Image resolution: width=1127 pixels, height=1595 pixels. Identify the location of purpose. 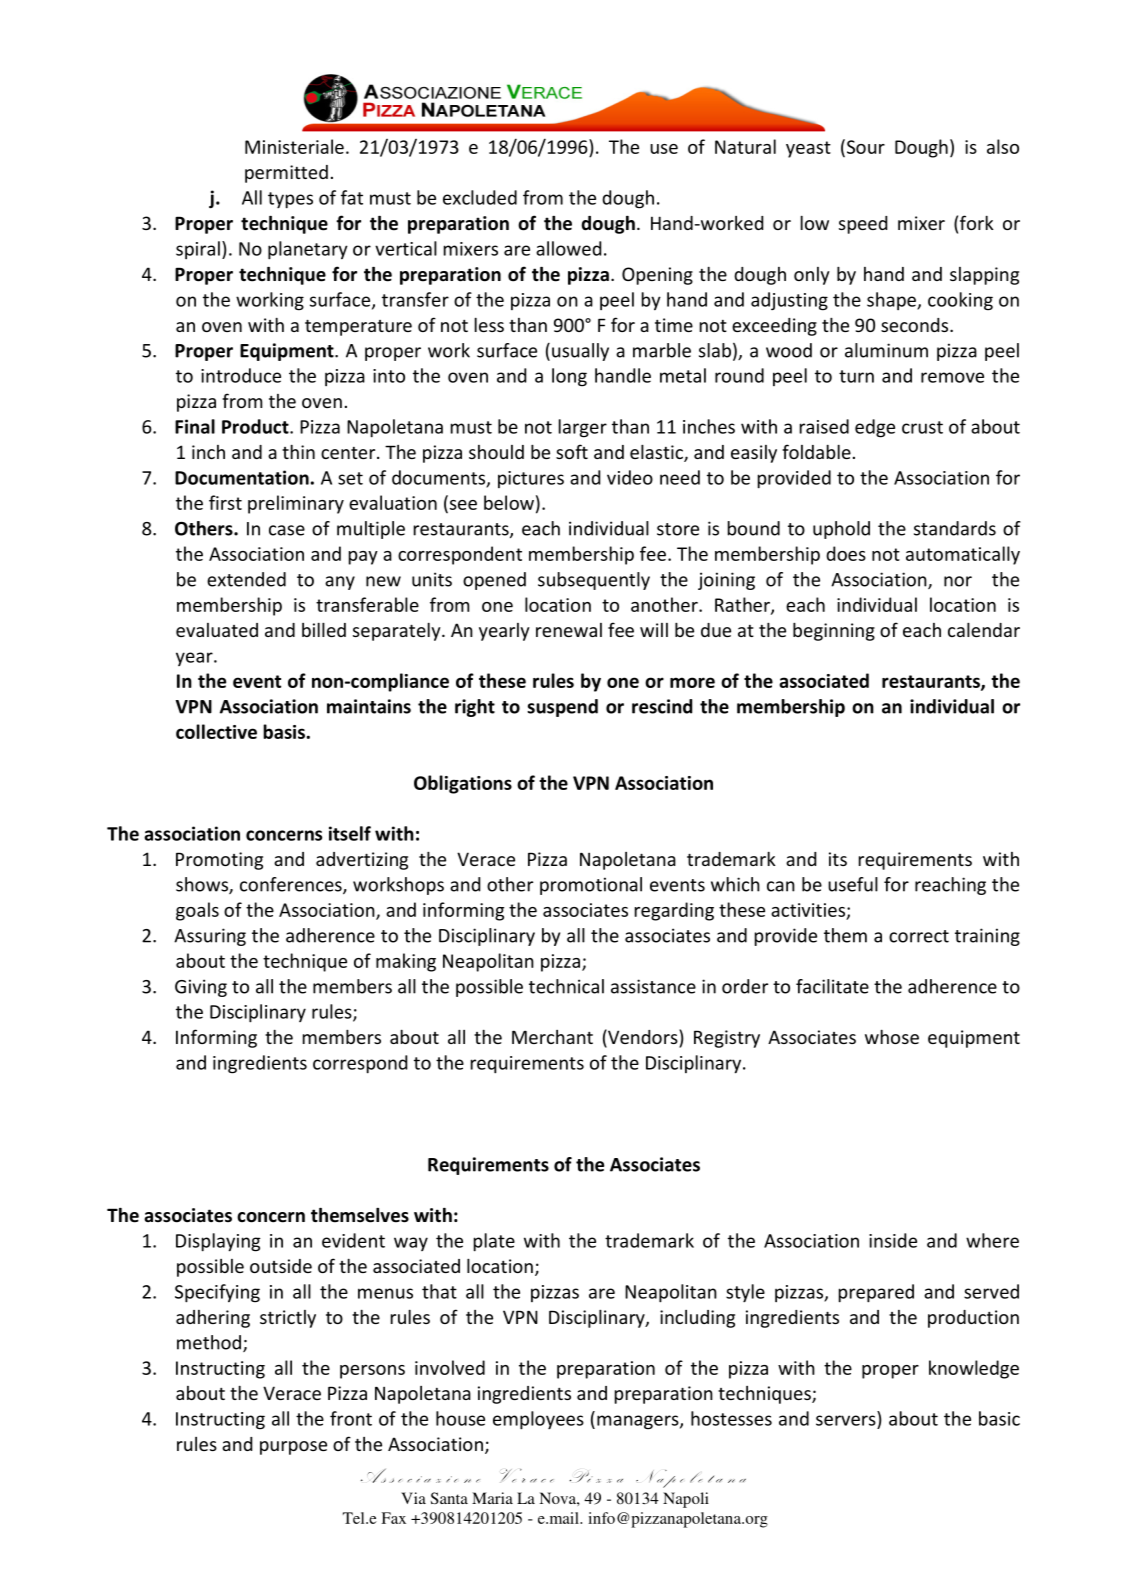
(293, 1448).
